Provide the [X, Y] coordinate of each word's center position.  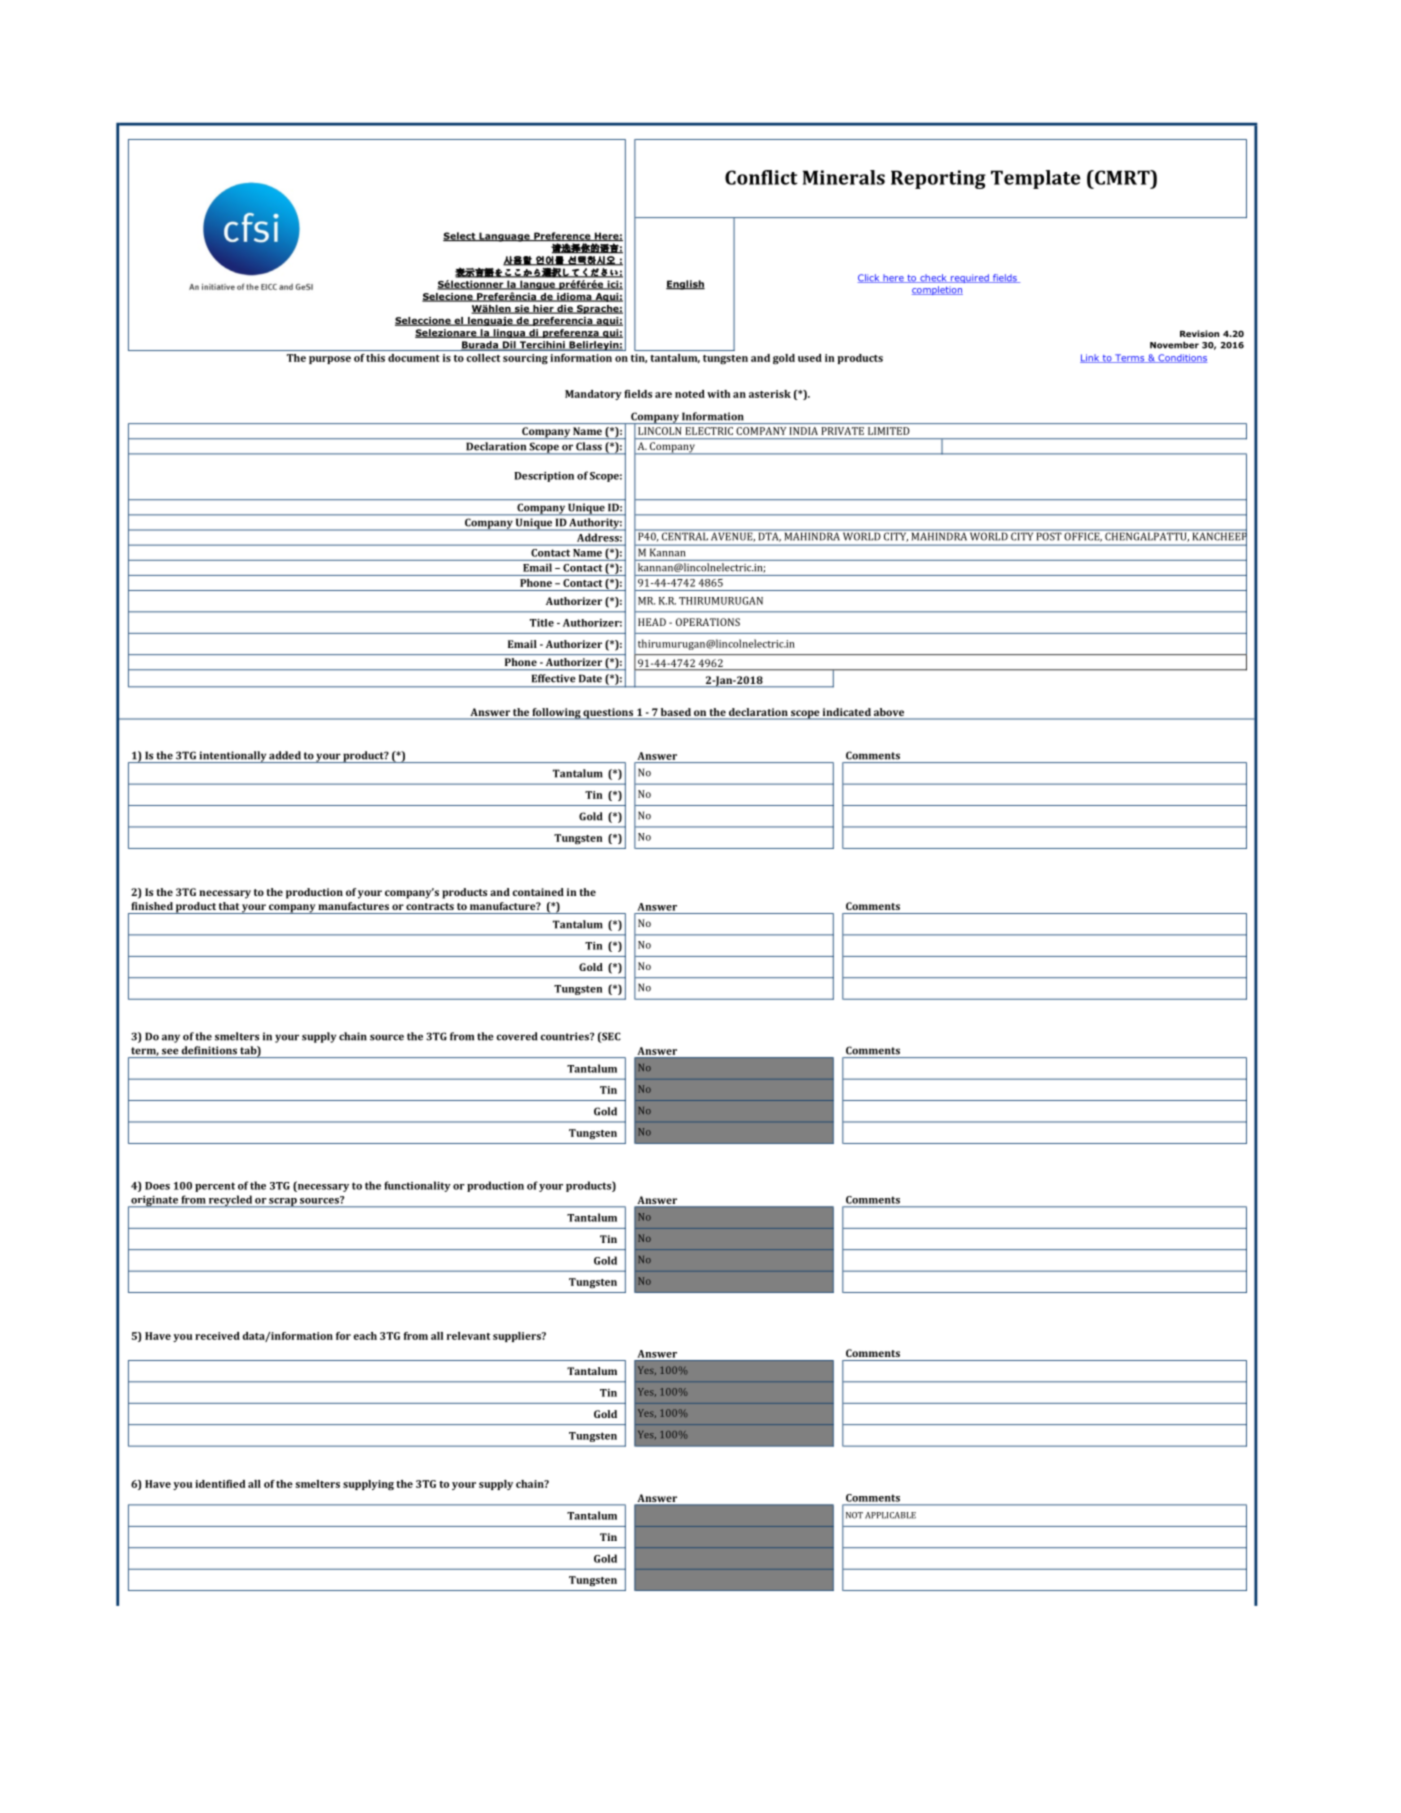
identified [220, 1484]
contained [538, 892]
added [285, 755]
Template [1035, 179]
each [365, 1336]
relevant [469, 1336]
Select [460, 236]
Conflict [761, 177]
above [889, 713]
